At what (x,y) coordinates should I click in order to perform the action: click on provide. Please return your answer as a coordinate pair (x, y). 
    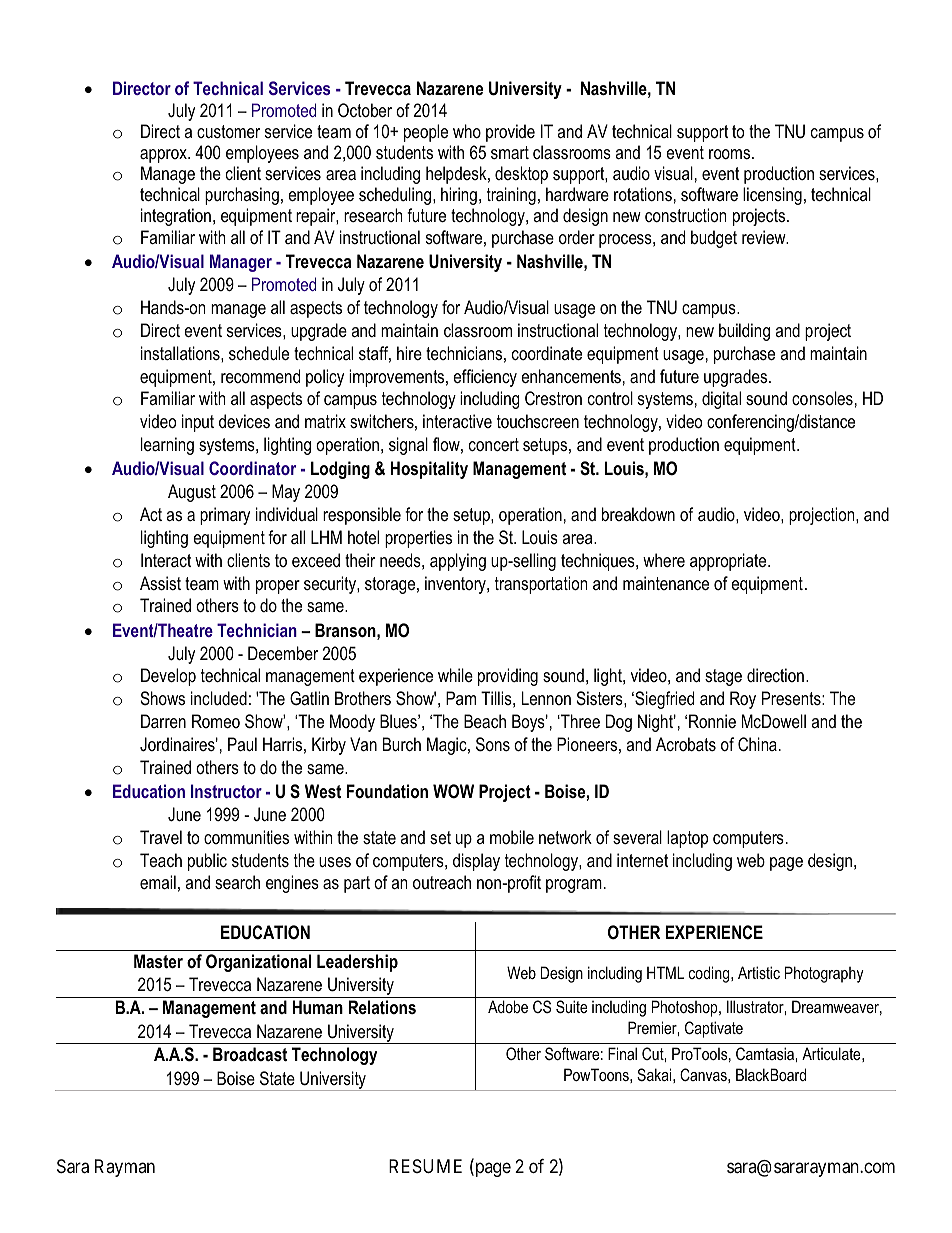
    Looking at the image, I should click on (510, 133).
